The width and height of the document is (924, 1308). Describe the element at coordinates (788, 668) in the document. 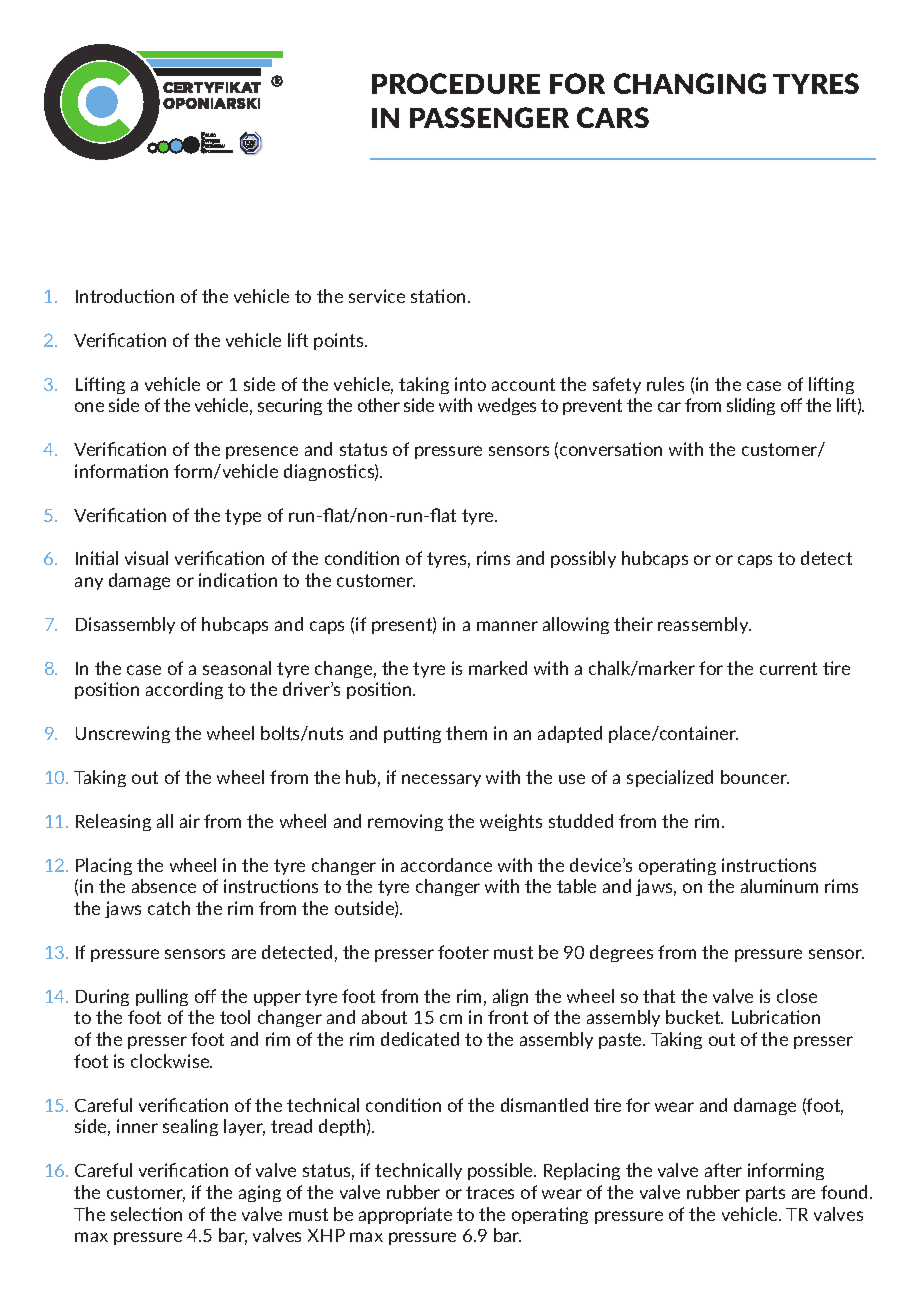

I see `current` at that location.
